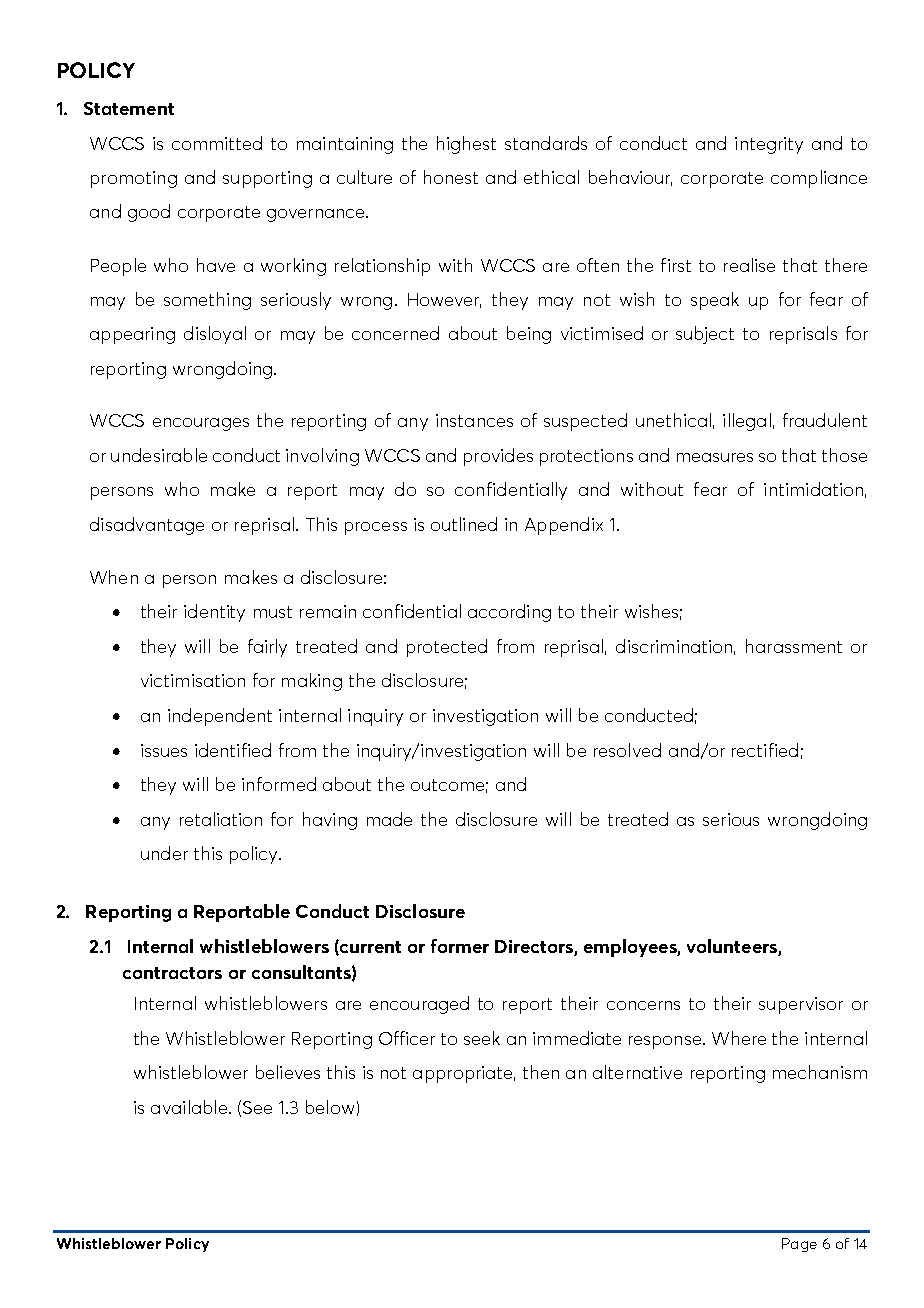 The width and height of the screenshot is (924, 1308). I want to click on committed, so click(217, 143).
